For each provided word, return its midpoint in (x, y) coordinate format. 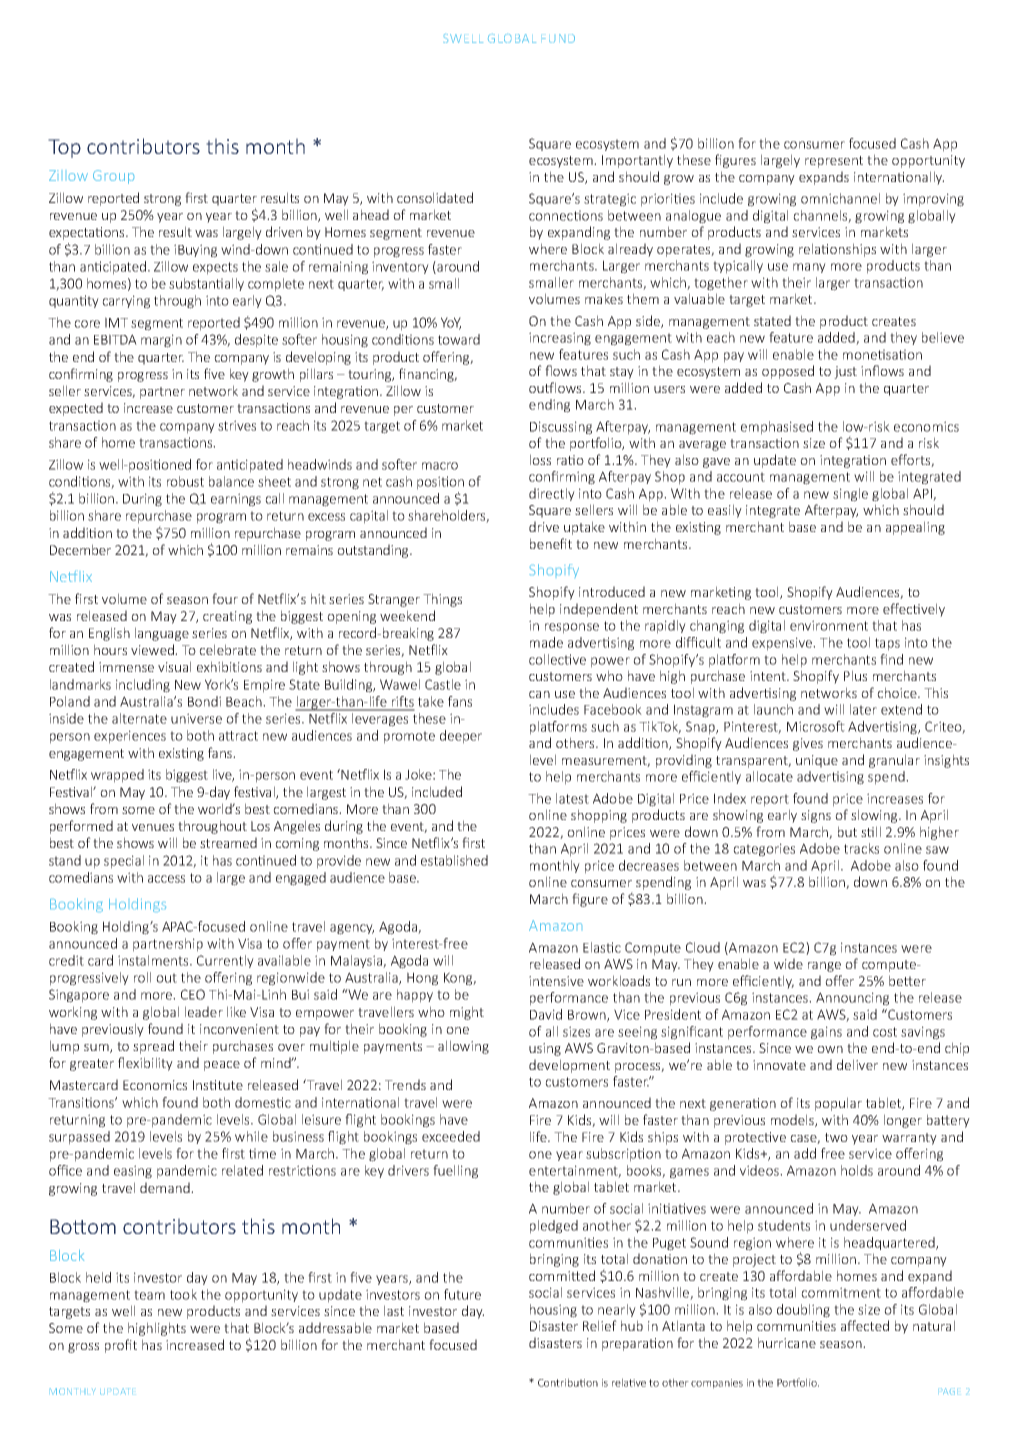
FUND (558, 38)
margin (161, 341)
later (863, 709)
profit (121, 1346)
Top (64, 148)
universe (196, 718)
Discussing (561, 428)
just (845, 372)
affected (865, 1325)
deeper (461, 737)
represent (834, 162)
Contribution (568, 1382)
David (546, 1014)
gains (826, 1033)
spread (153, 1047)
